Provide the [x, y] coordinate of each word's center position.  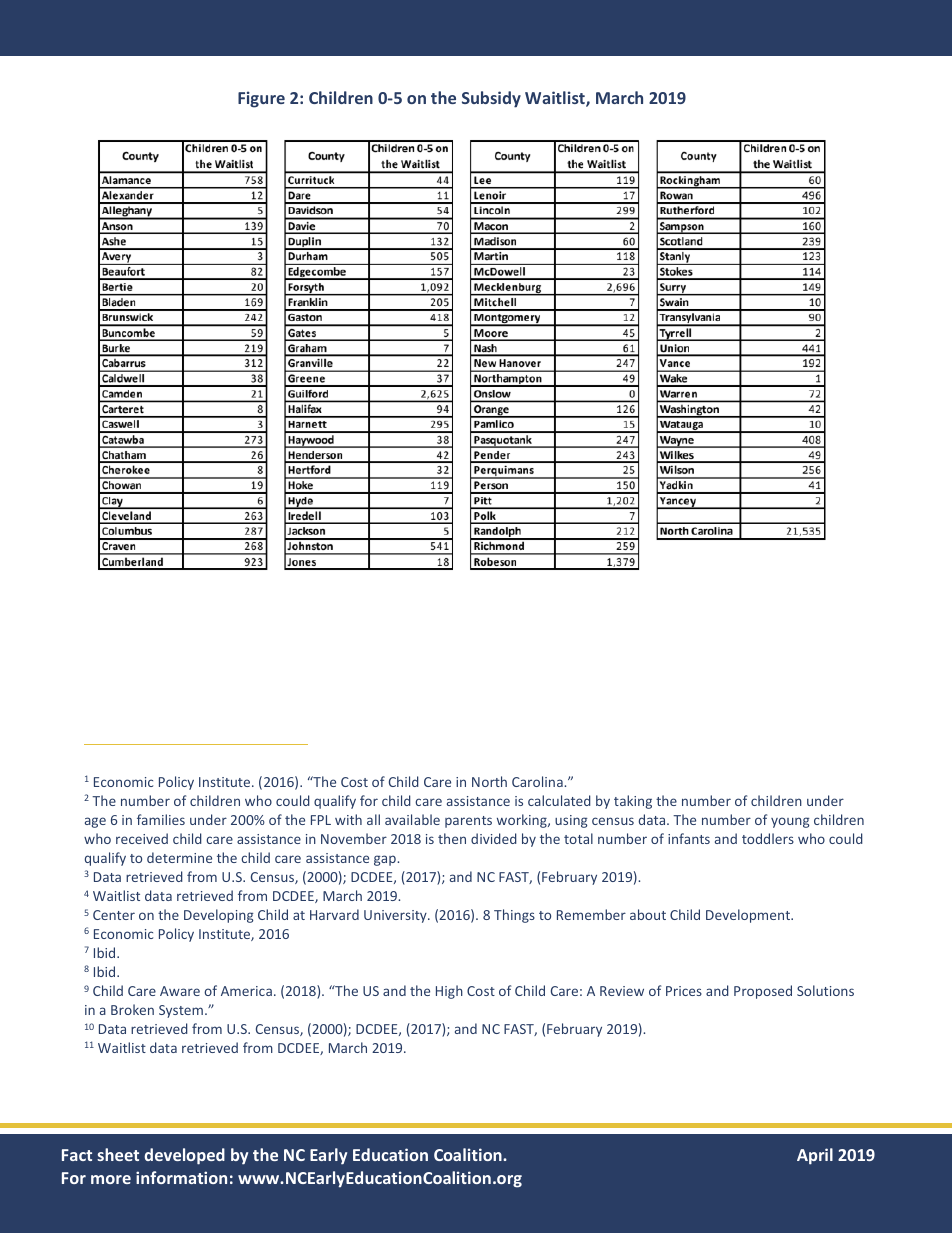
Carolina [538, 781]
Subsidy [491, 99]
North [489, 781]
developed [184, 1156]
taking [633, 802]
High [449, 992]
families [161, 819]
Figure [261, 99]
